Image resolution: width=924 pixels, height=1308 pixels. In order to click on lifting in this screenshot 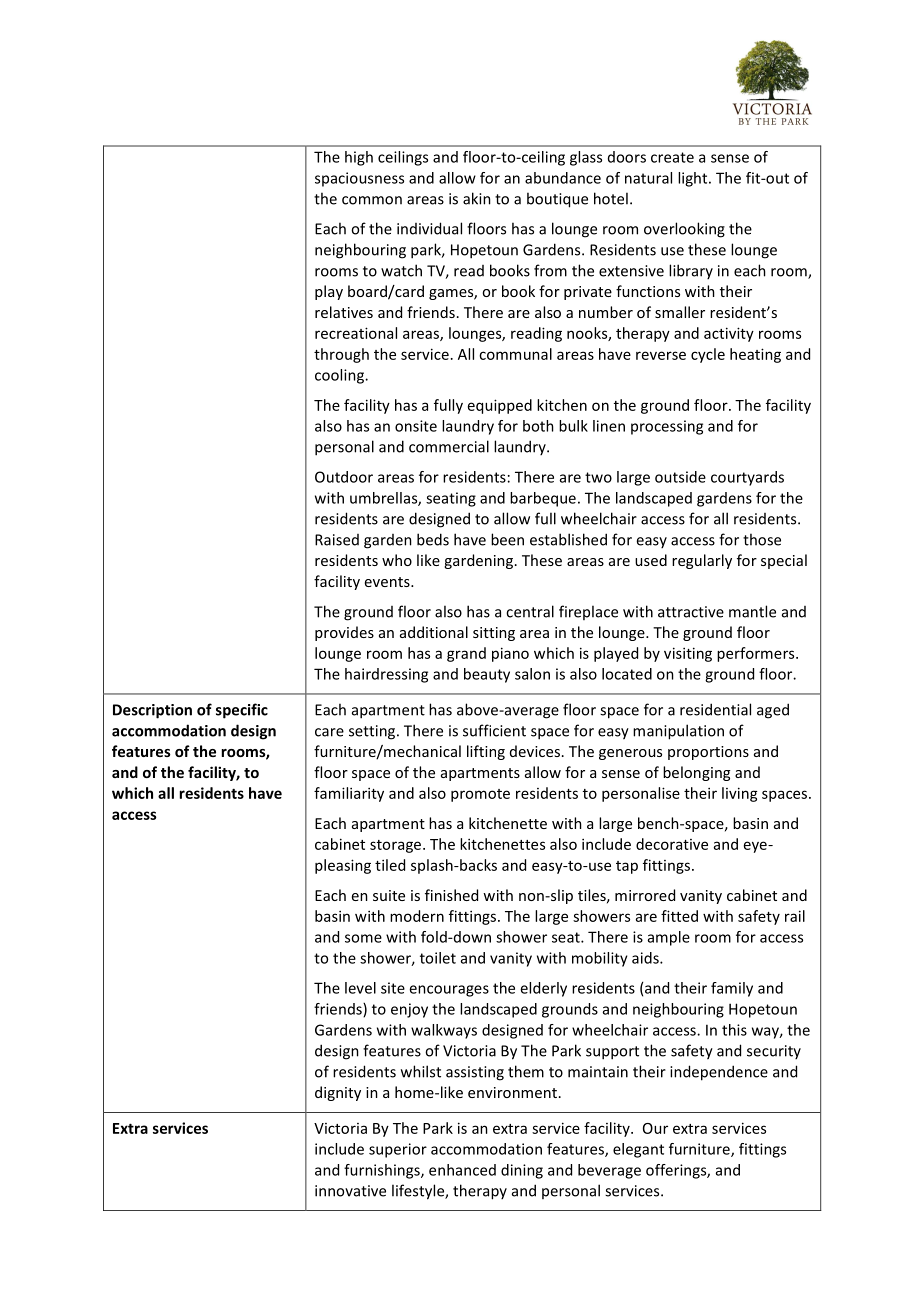, I will do `click(486, 752)`.
